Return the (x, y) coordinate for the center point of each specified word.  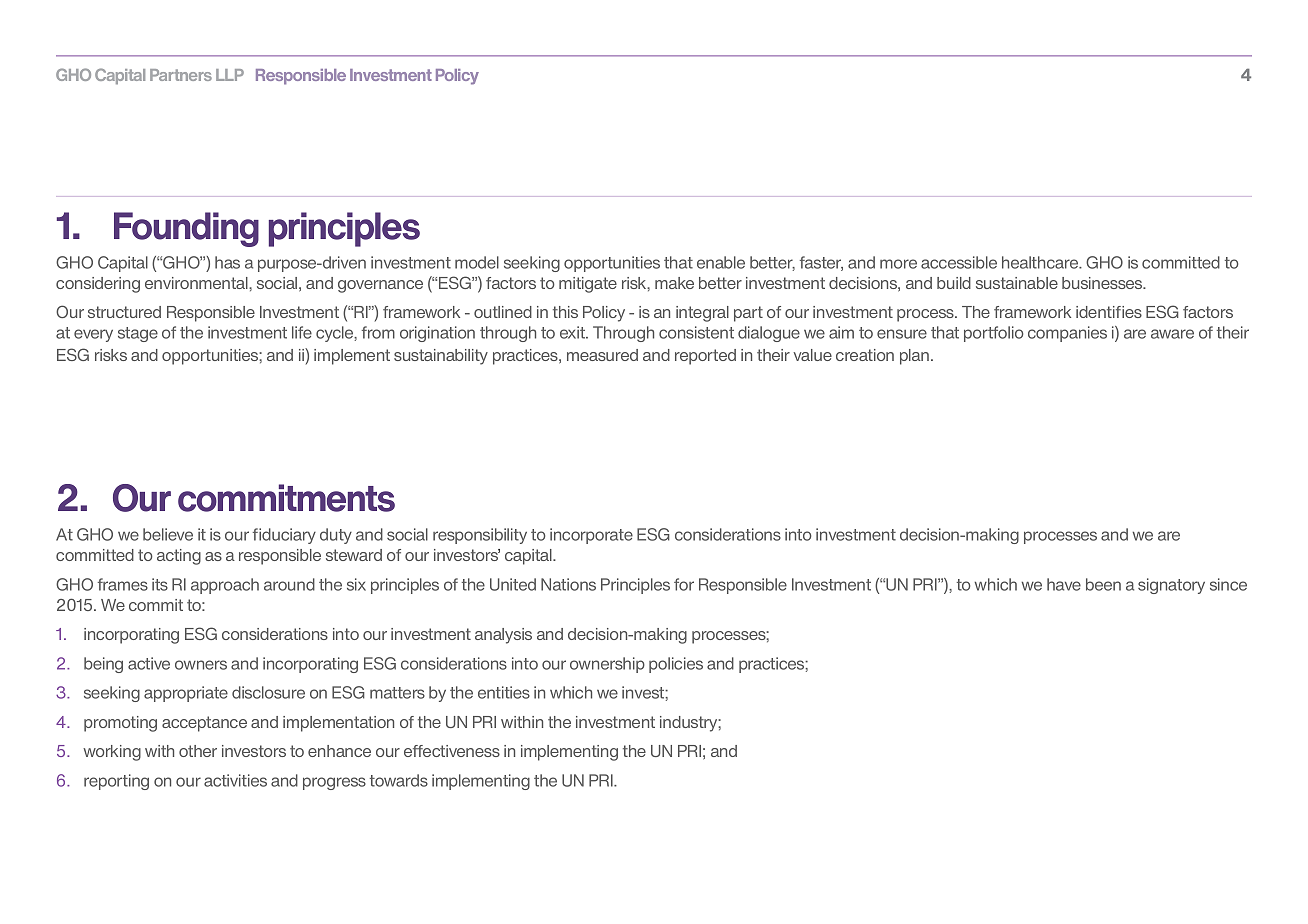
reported (705, 357)
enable (721, 262)
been (1103, 584)
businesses (1103, 283)
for (684, 584)
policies (676, 665)
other (198, 751)
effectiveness (452, 751)
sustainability (441, 357)
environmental (197, 283)
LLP (230, 75)
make (674, 283)
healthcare (1041, 262)
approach (225, 586)
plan (916, 357)
